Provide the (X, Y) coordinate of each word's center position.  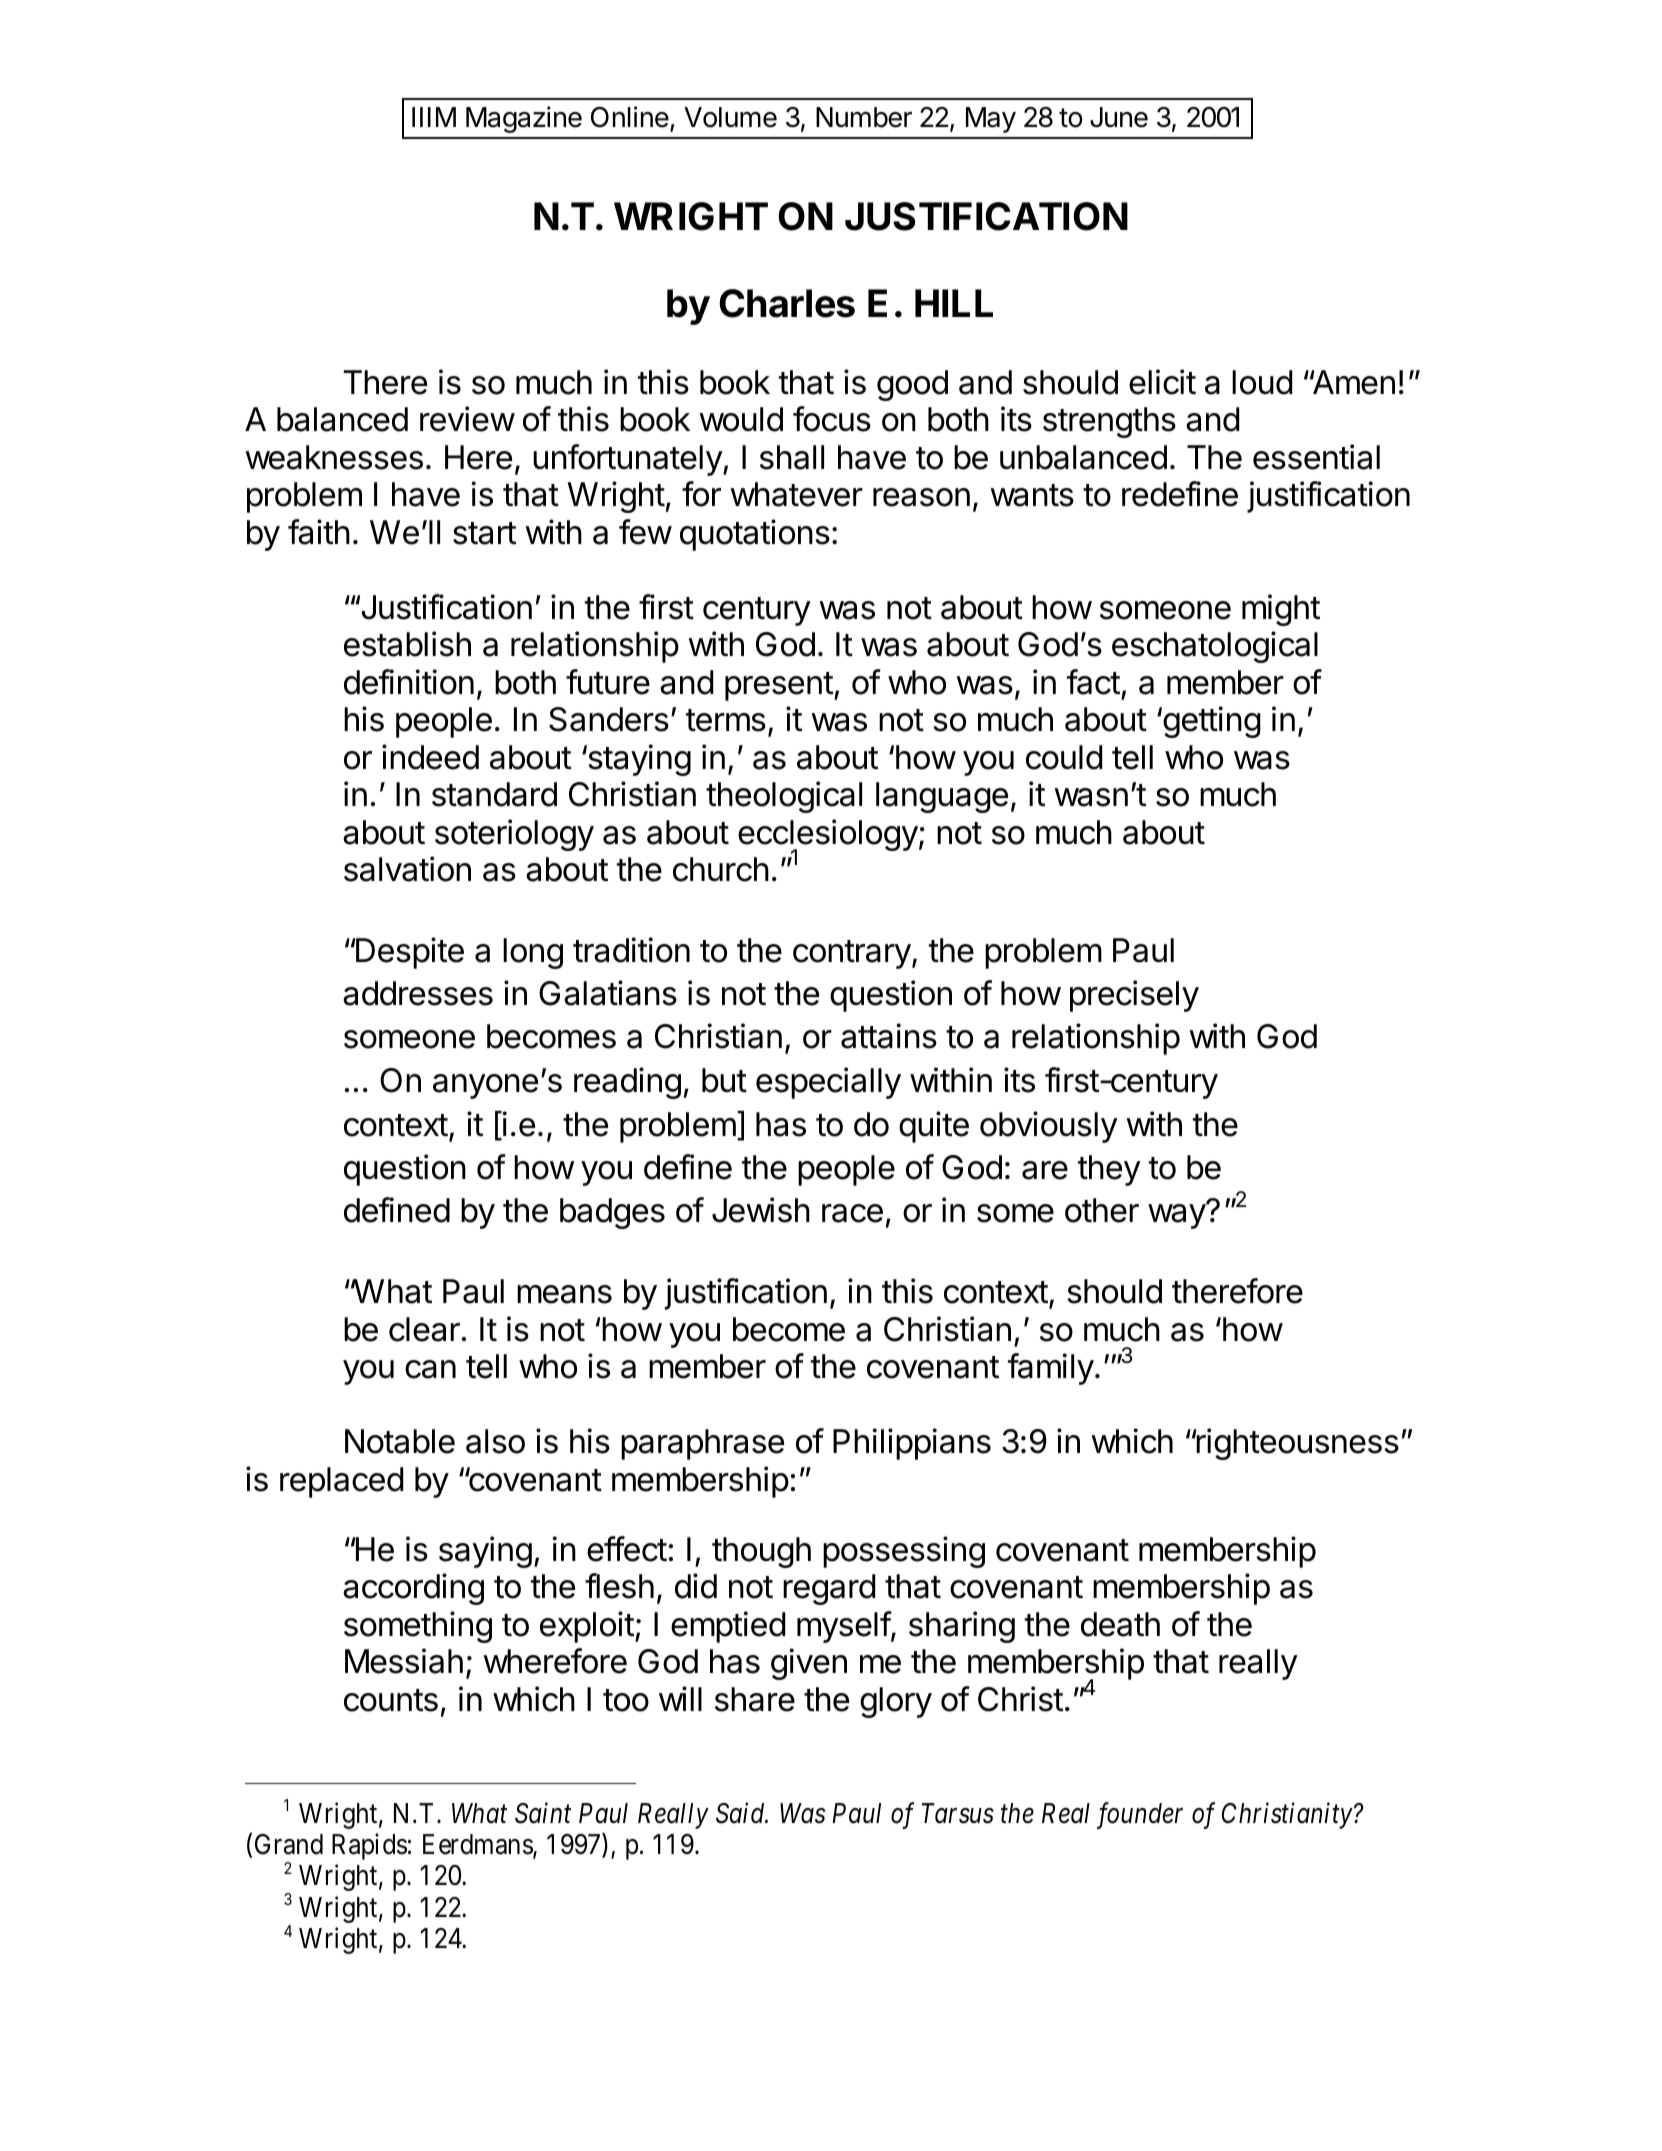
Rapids (369, 1846)
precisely (1134, 996)
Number (864, 117)
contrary (852, 954)
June (1119, 117)
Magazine (524, 119)
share (755, 1699)
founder (1140, 1815)
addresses (418, 993)
